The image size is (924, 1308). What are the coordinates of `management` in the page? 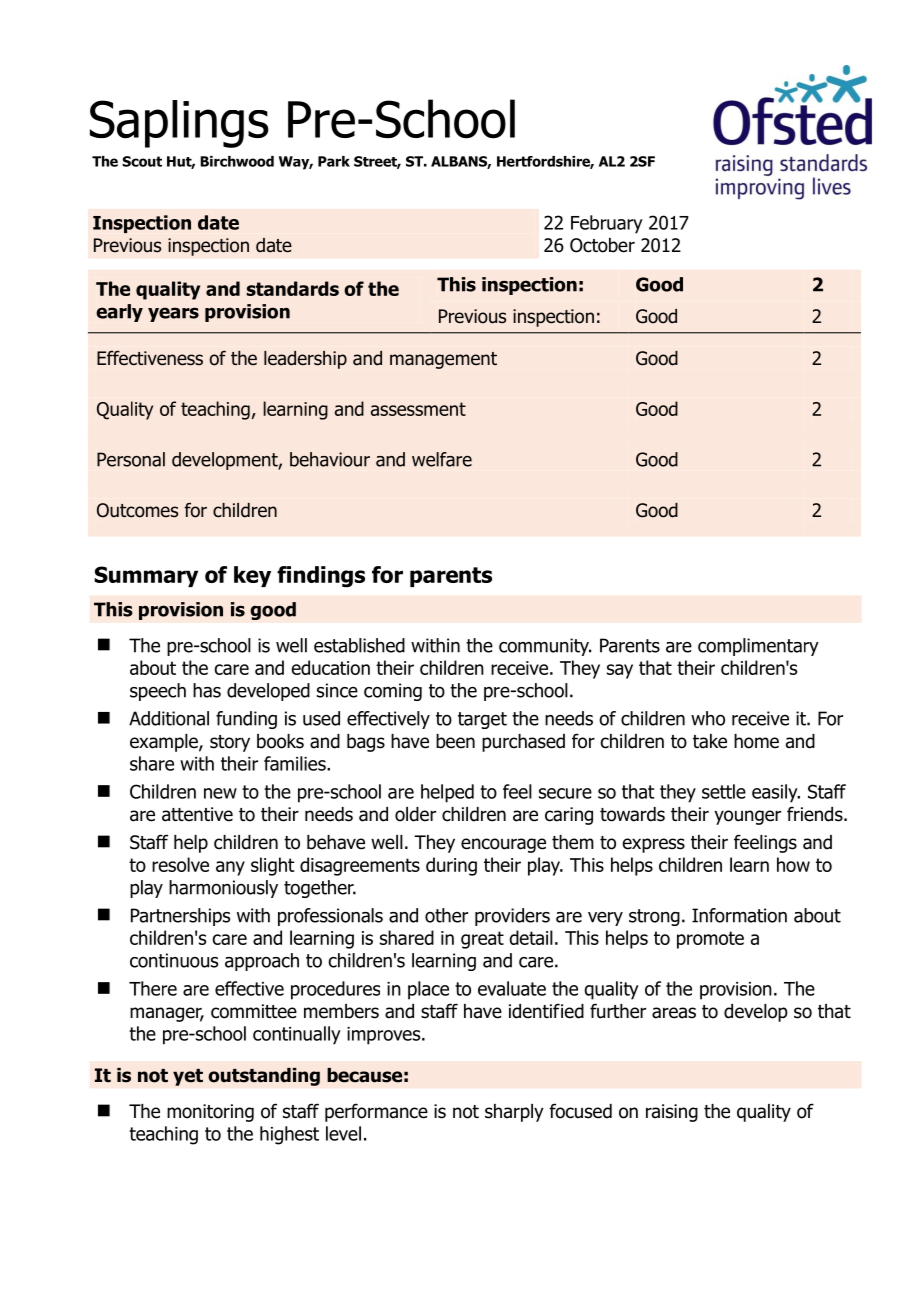 It's located at (443, 360).
